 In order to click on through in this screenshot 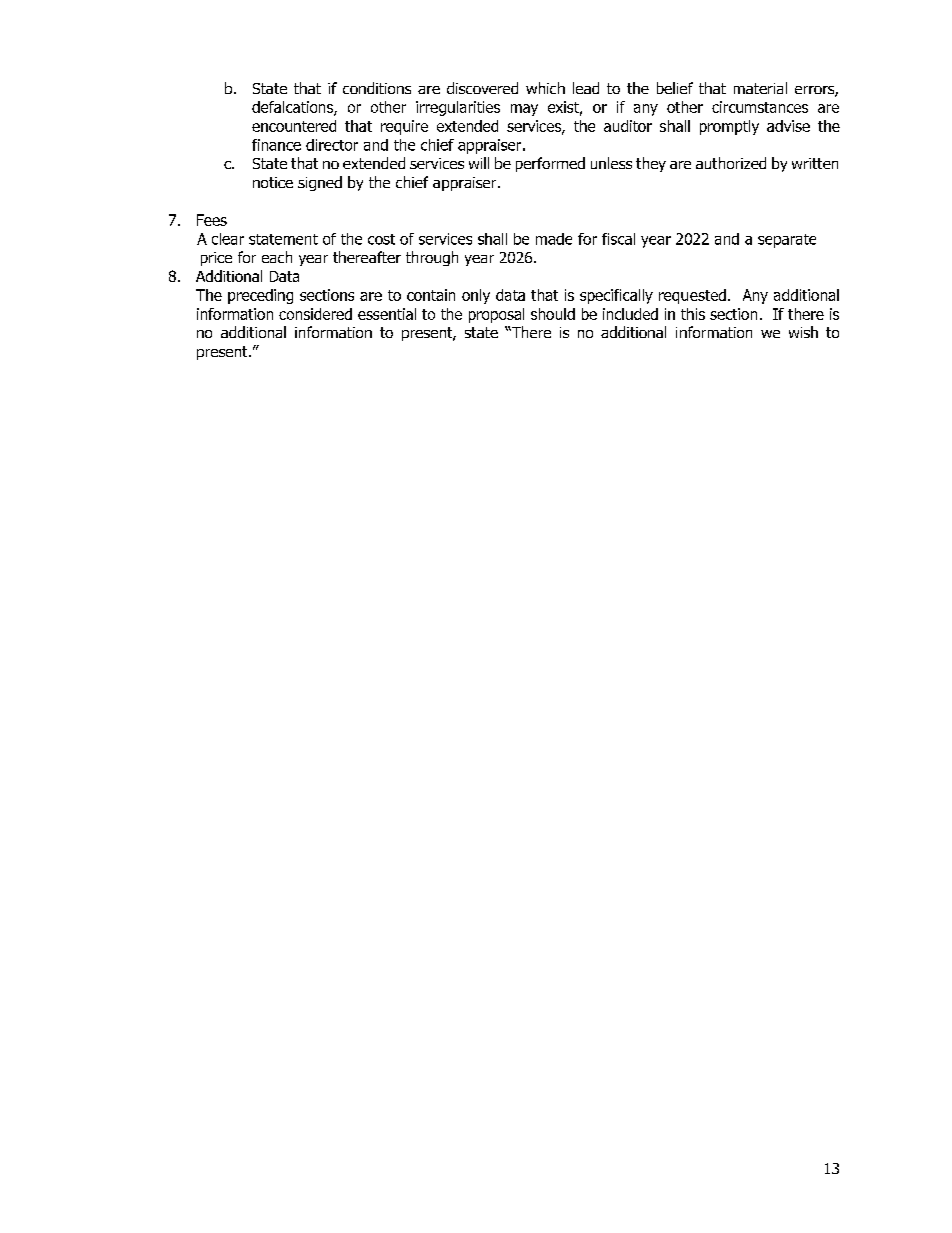, I will do `click(432, 258)`.
